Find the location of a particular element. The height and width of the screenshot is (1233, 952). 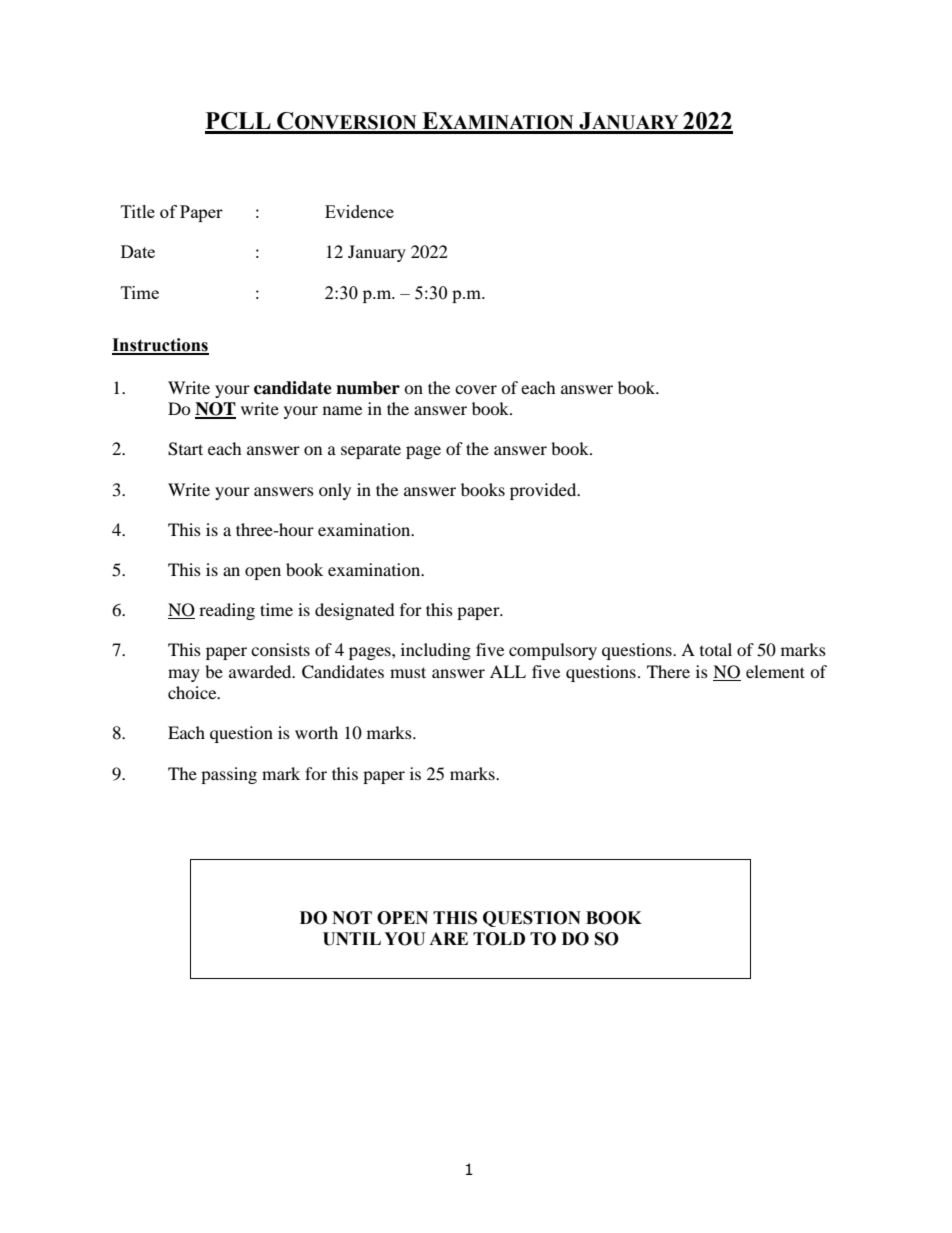

UNTIL is located at coordinates (352, 939).
